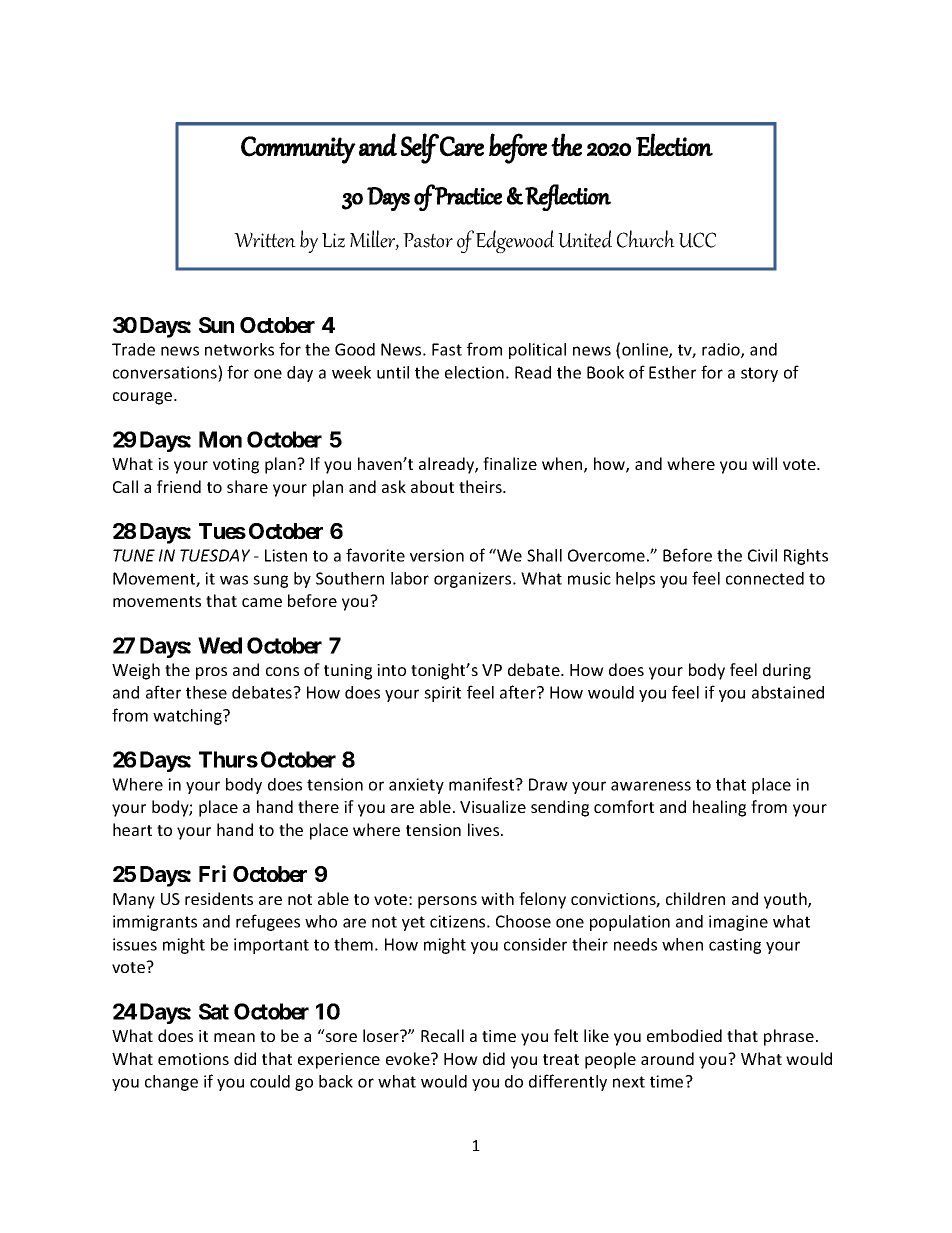 The width and height of the screenshot is (952, 1233). I want to click on connected, so click(765, 578).
